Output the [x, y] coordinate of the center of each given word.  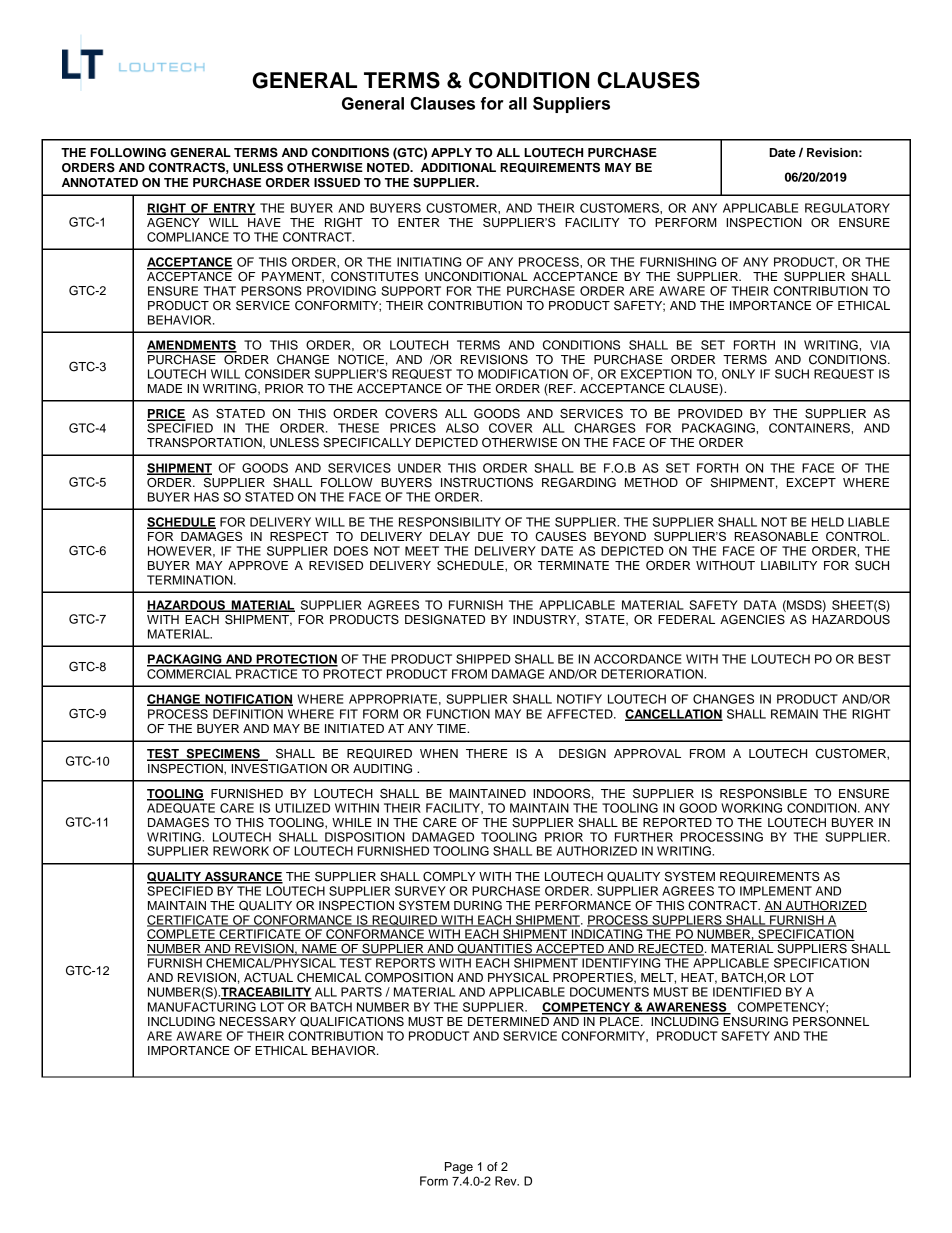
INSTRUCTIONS [487, 482]
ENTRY [234, 209]
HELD [828, 522]
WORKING [751, 808]
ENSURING [754, 1020]
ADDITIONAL [458, 168]
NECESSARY [258, 1021]
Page [459, 1168]
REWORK [241, 851]
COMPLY [449, 876]
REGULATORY [847, 208]
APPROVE [258, 565]
